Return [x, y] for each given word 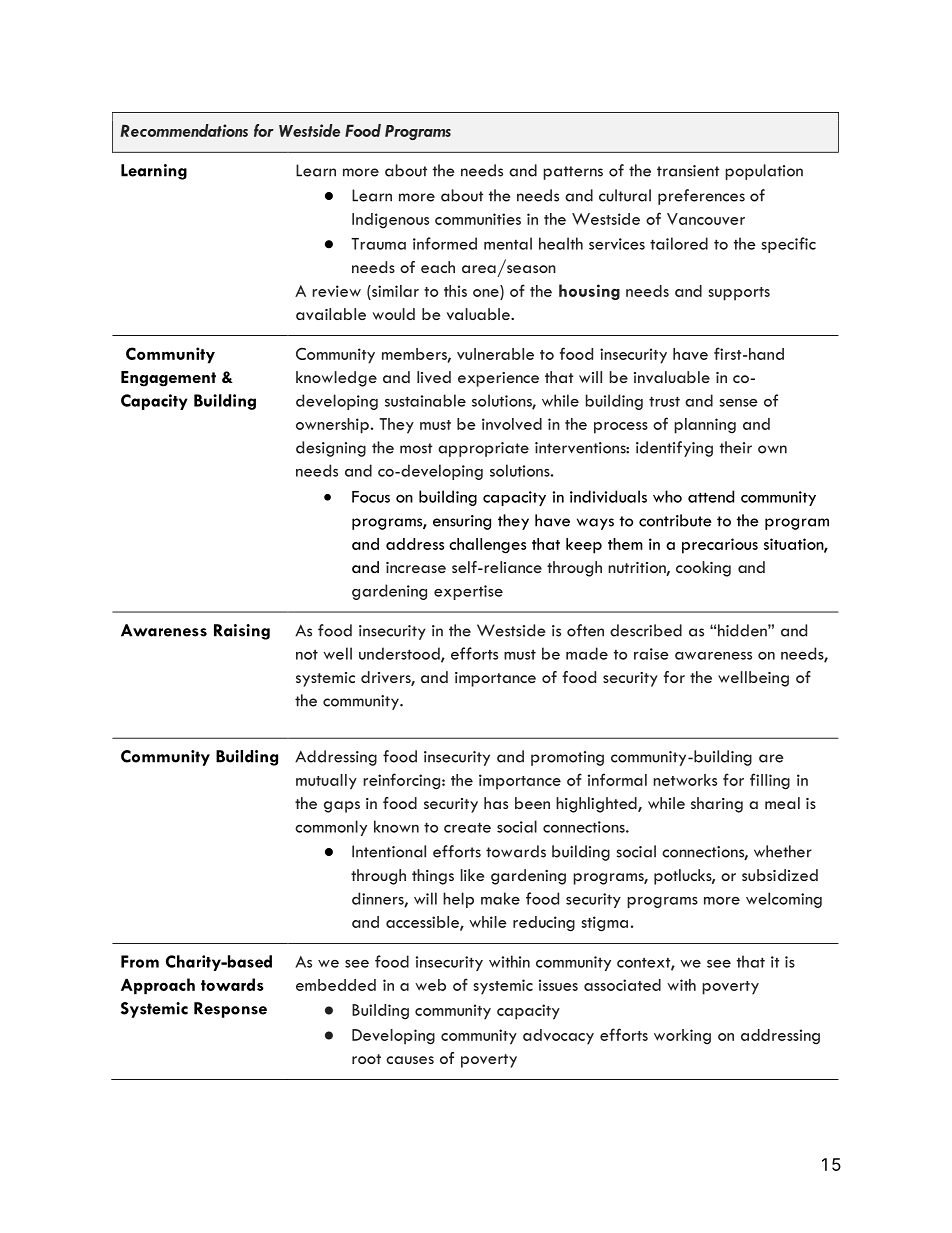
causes [410, 1060]
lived [434, 377]
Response [230, 1010]
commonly [331, 828]
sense [738, 403]
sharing [717, 805]
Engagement [168, 379]
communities [478, 219]
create [467, 827]
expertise [468, 592]
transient [688, 171]
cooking [703, 569]
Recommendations [184, 130]
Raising [242, 632]
